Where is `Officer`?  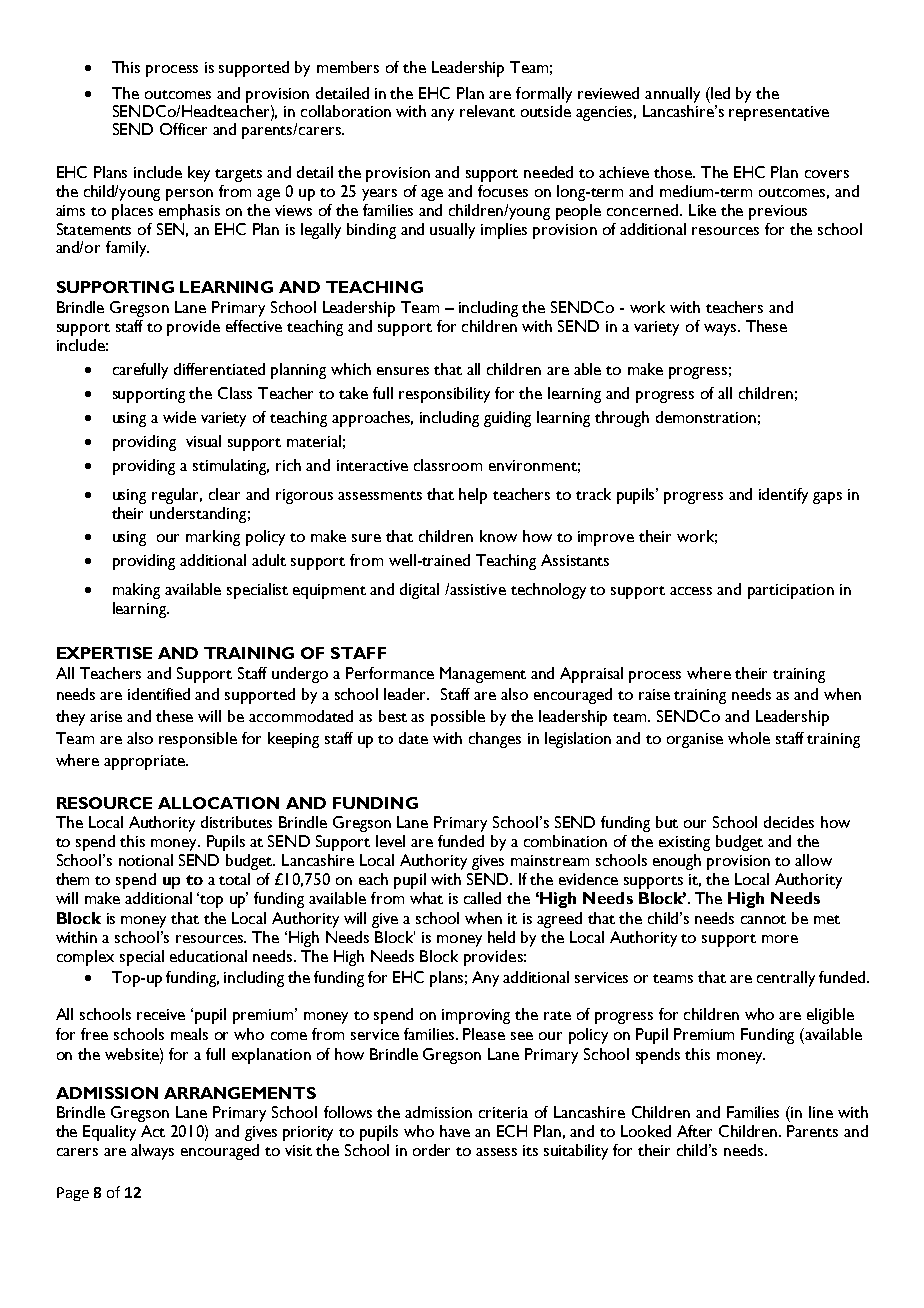
Officer is located at coordinates (183, 129).
